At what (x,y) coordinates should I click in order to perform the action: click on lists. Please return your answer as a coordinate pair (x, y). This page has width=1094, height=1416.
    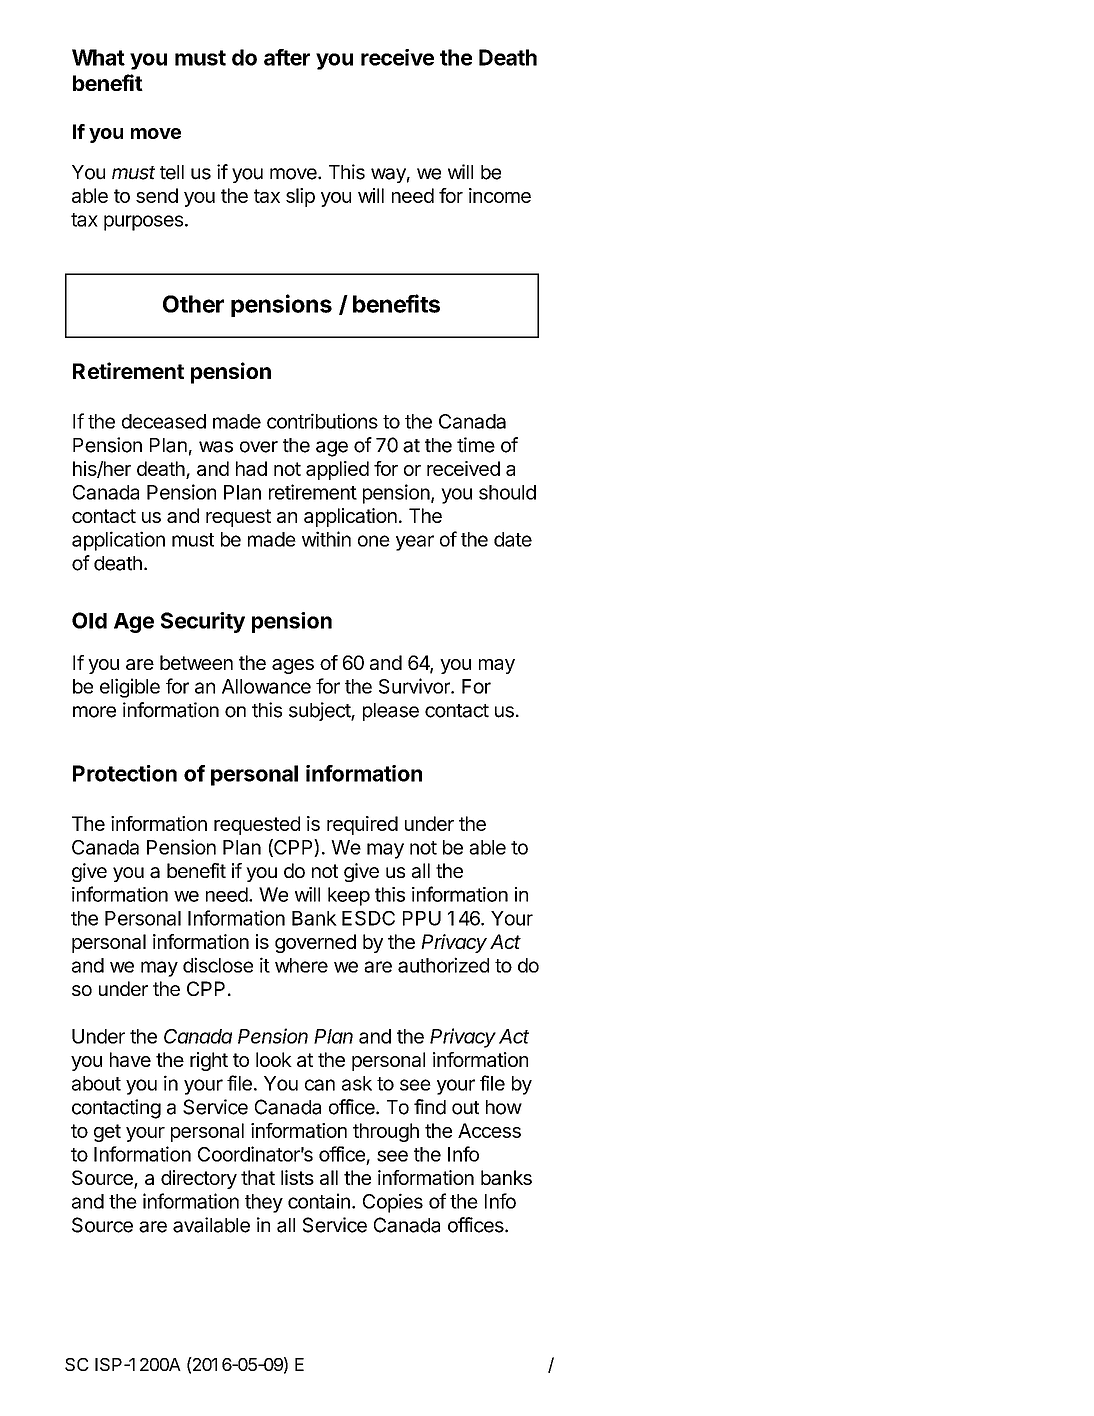
    Looking at the image, I should click on (297, 1177).
